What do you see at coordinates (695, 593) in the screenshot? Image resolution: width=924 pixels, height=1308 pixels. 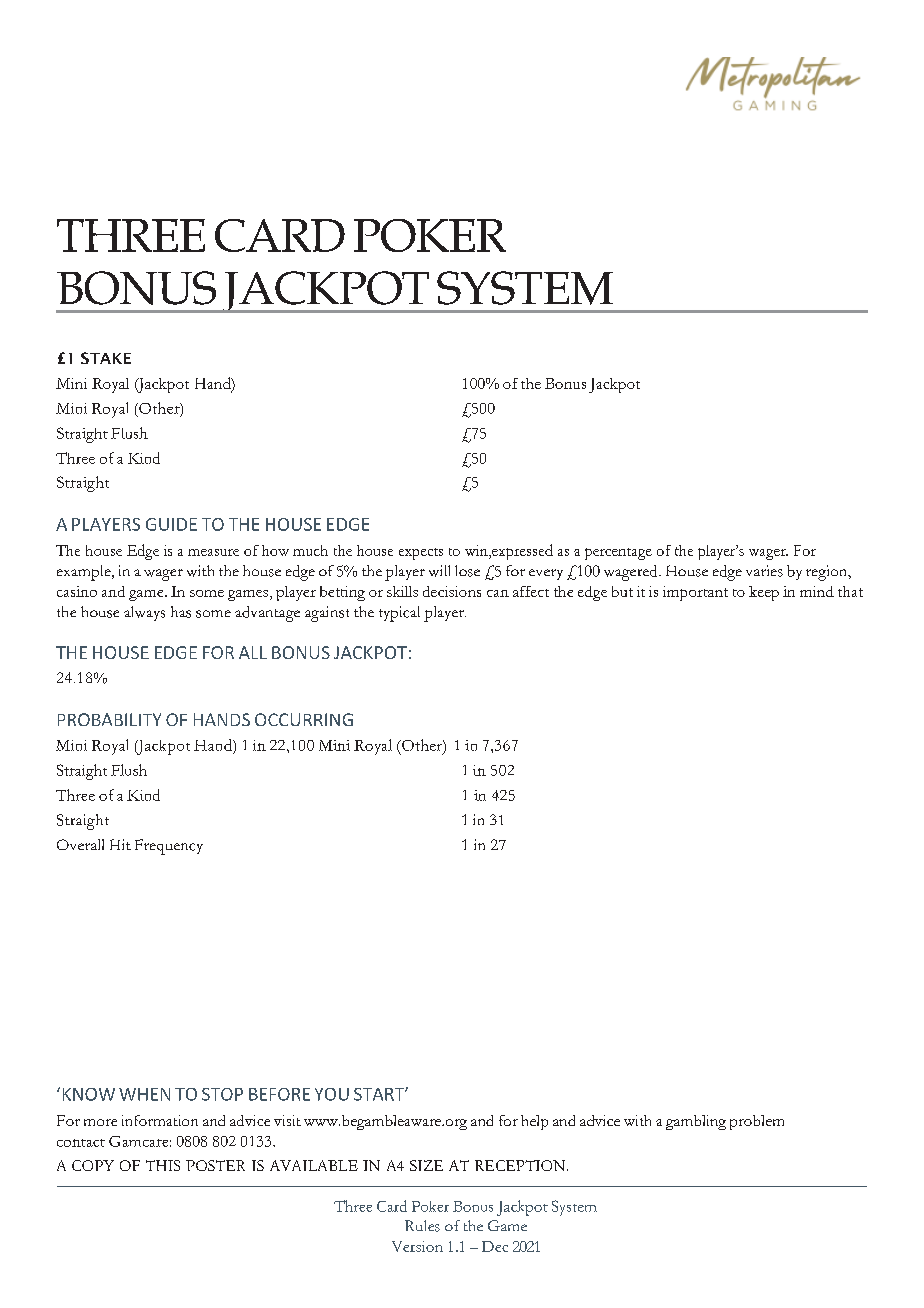 I see `important` at bounding box center [695, 593].
